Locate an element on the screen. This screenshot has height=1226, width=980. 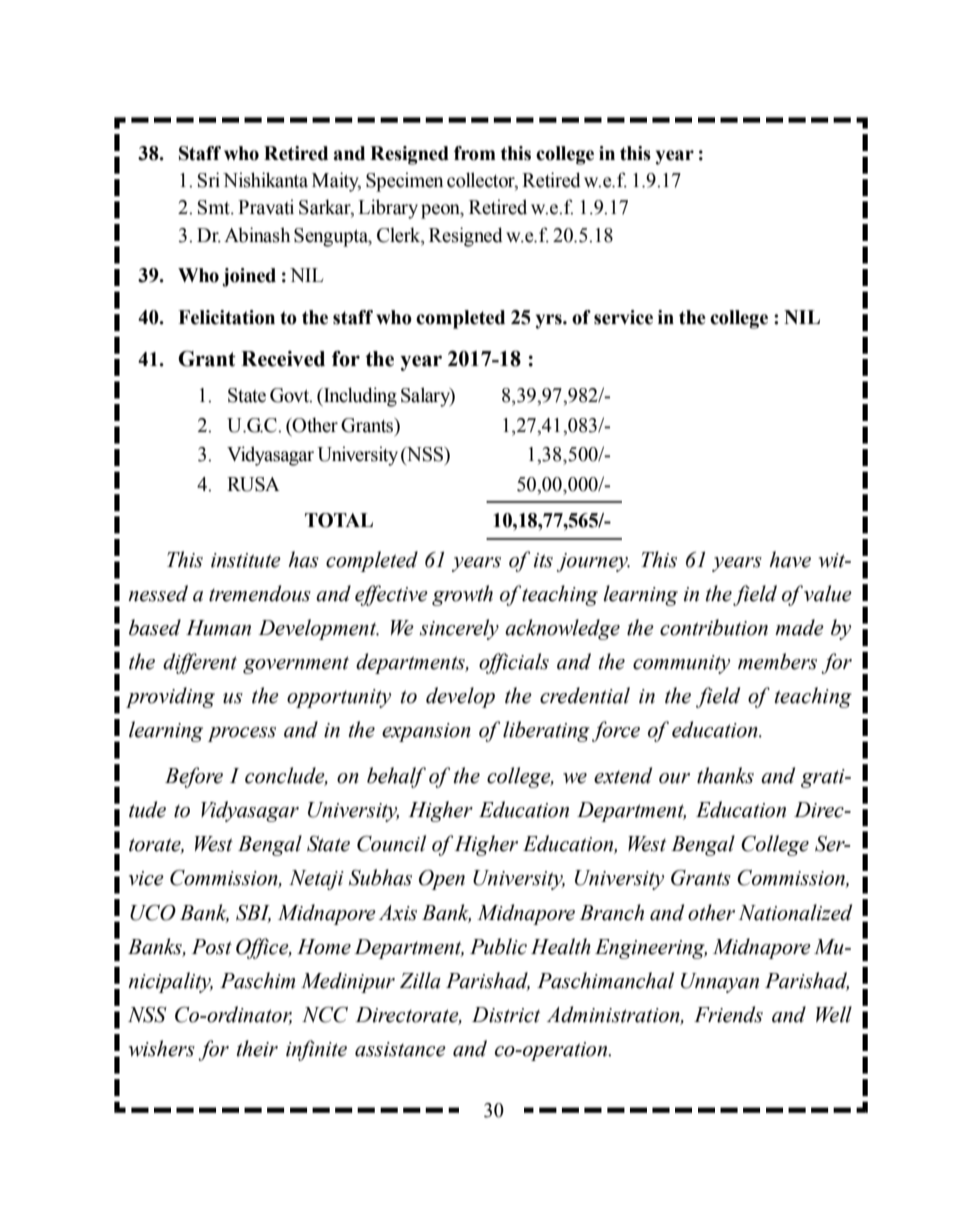
liberating is located at coordinates (546, 731).
